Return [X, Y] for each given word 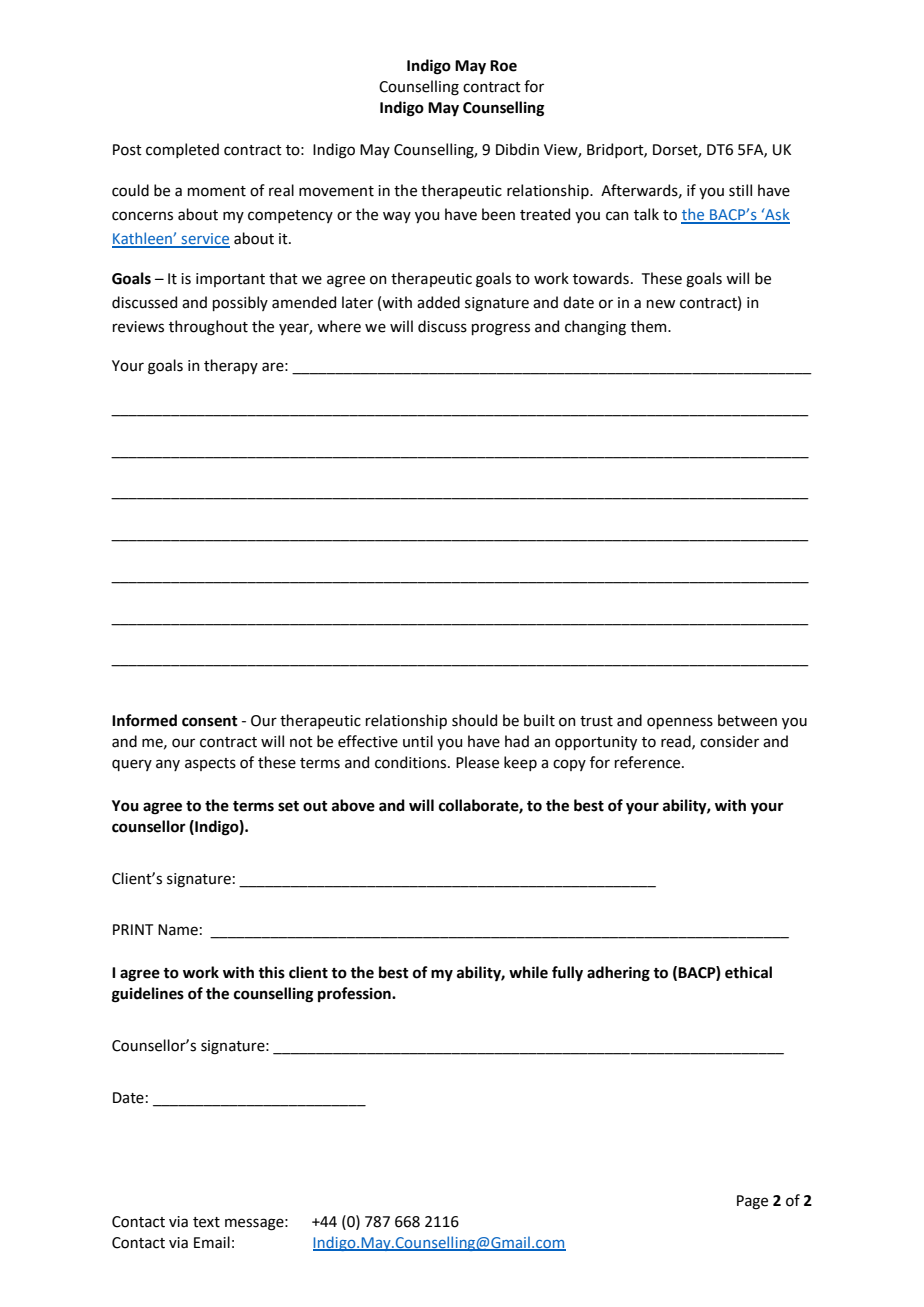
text [206, 1222]
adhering [618, 974]
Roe [503, 66]
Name [178, 930]
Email [212, 1242]
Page [752, 1202]
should [474, 720]
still [740, 190]
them [650, 326]
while [528, 972]
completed [182, 150]
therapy [231, 366]
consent [210, 721]
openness [680, 723]
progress [501, 329]
